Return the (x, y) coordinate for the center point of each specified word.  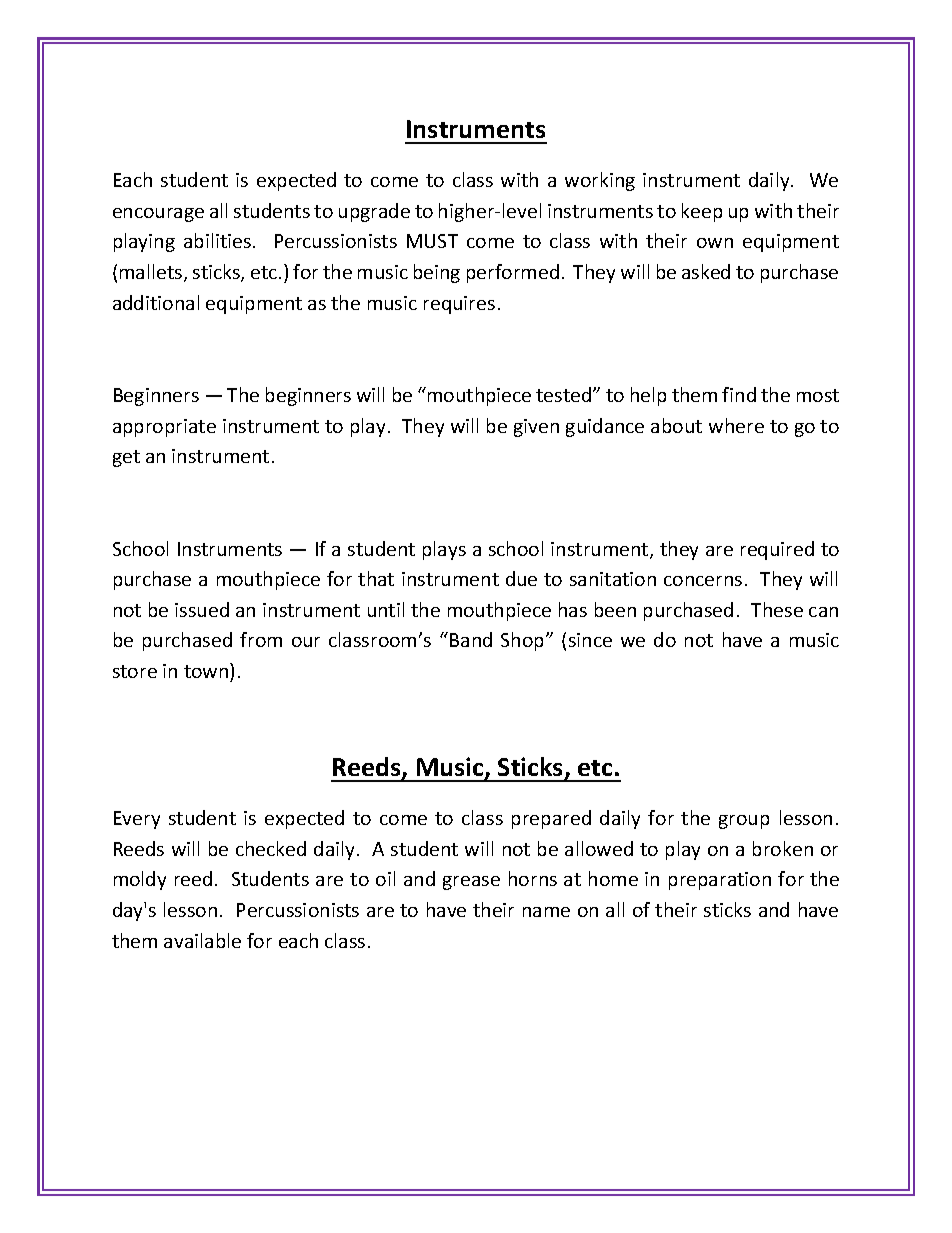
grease (471, 883)
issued (202, 609)
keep (702, 212)
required (777, 550)
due (521, 578)
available (202, 940)
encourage (158, 215)
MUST (432, 241)
